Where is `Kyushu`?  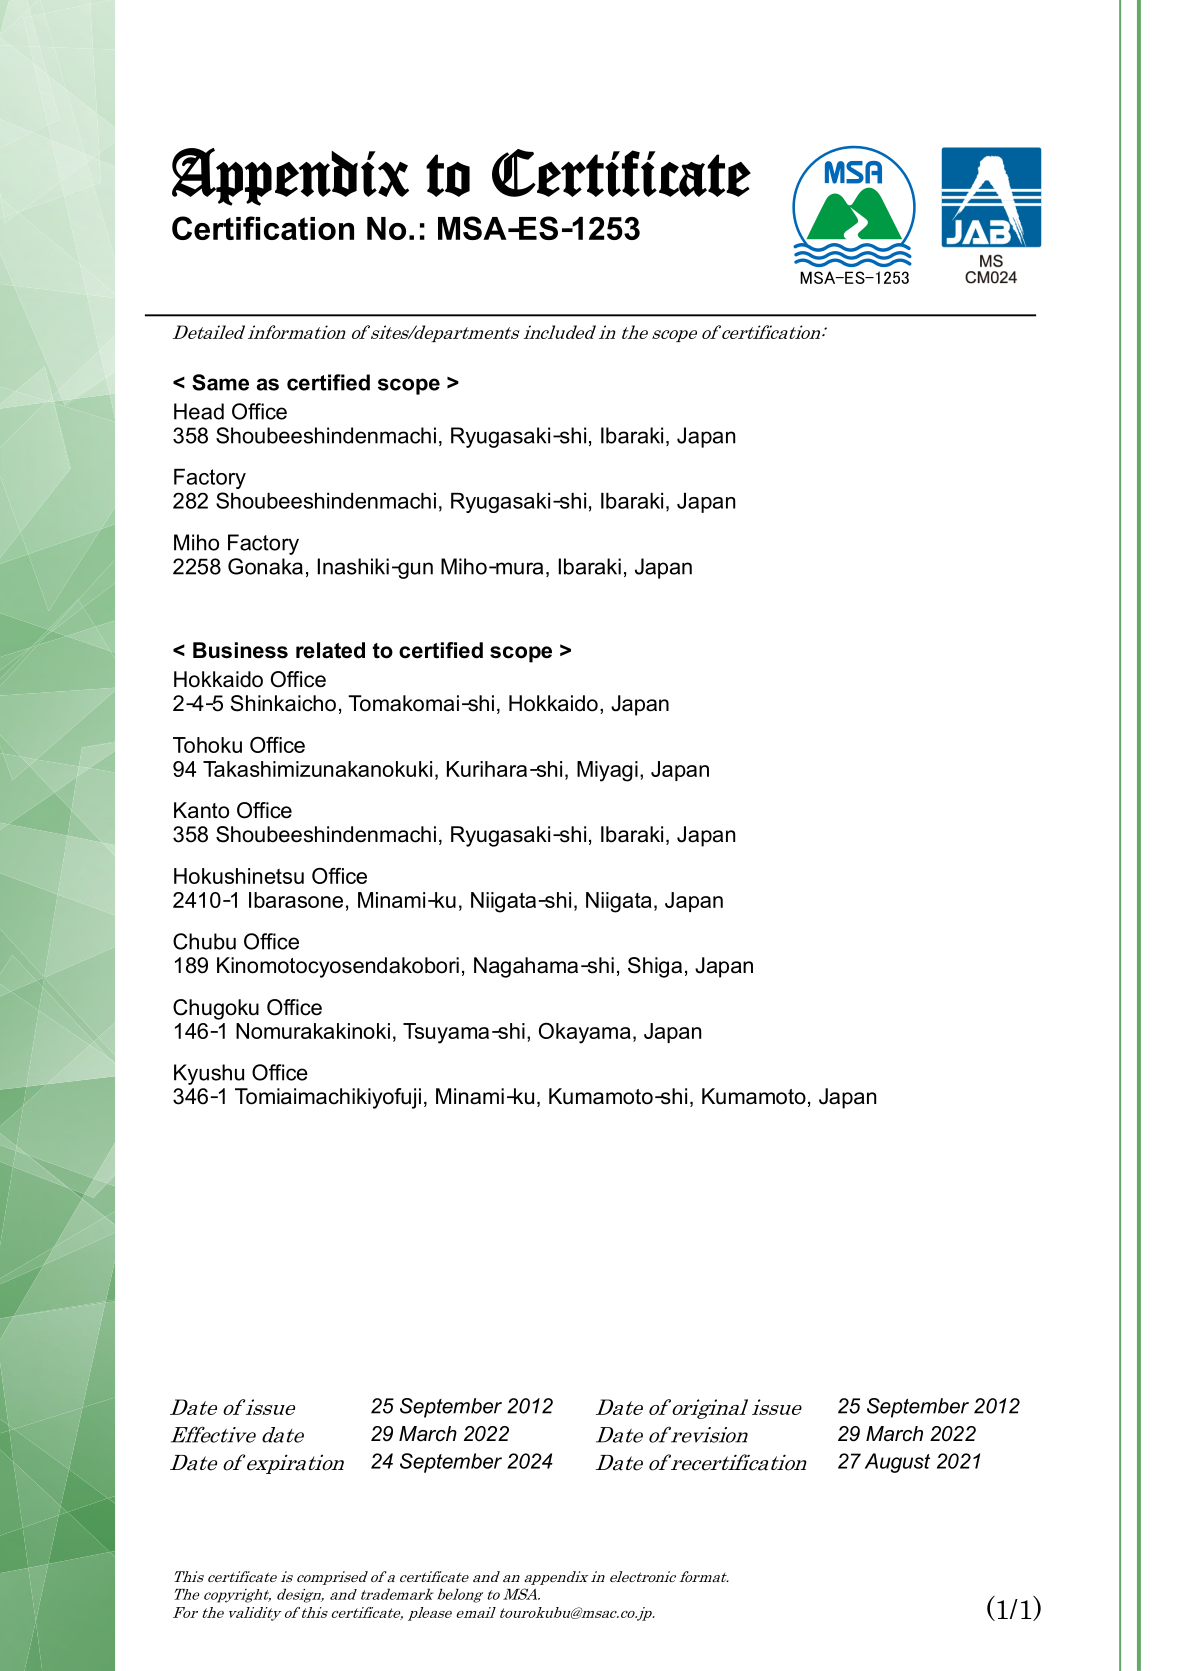 Kyushu is located at coordinates (209, 1074).
